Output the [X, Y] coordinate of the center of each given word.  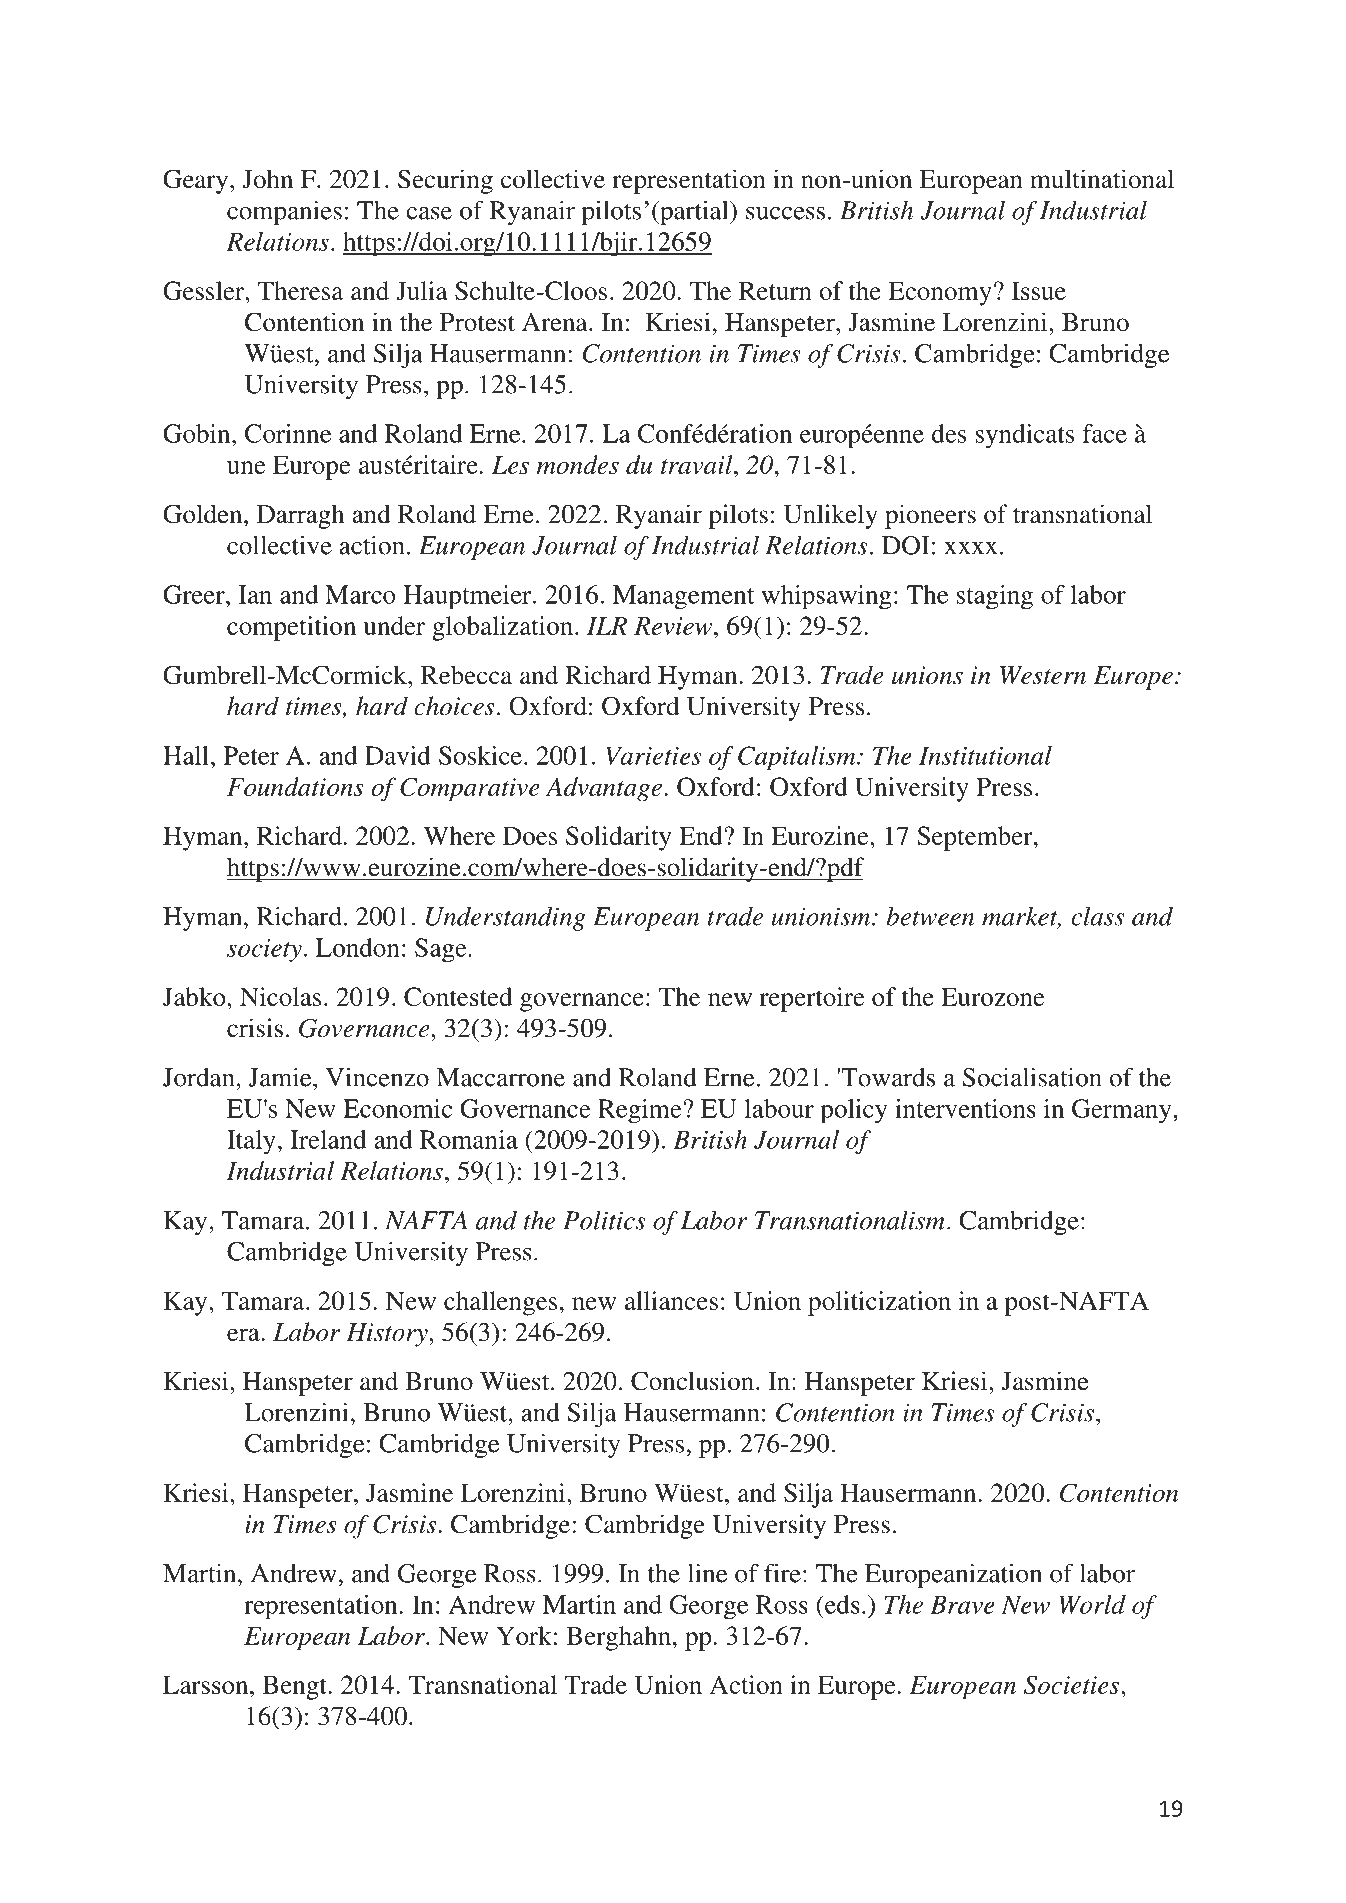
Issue [1039, 290]
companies [284, 213]
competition [291, 628]
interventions [965, 1108]
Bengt [295, 1687]
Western [1043, 675]
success [785, 213]
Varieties [653, 755]
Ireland [328, 1139]
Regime [640, 1111]
